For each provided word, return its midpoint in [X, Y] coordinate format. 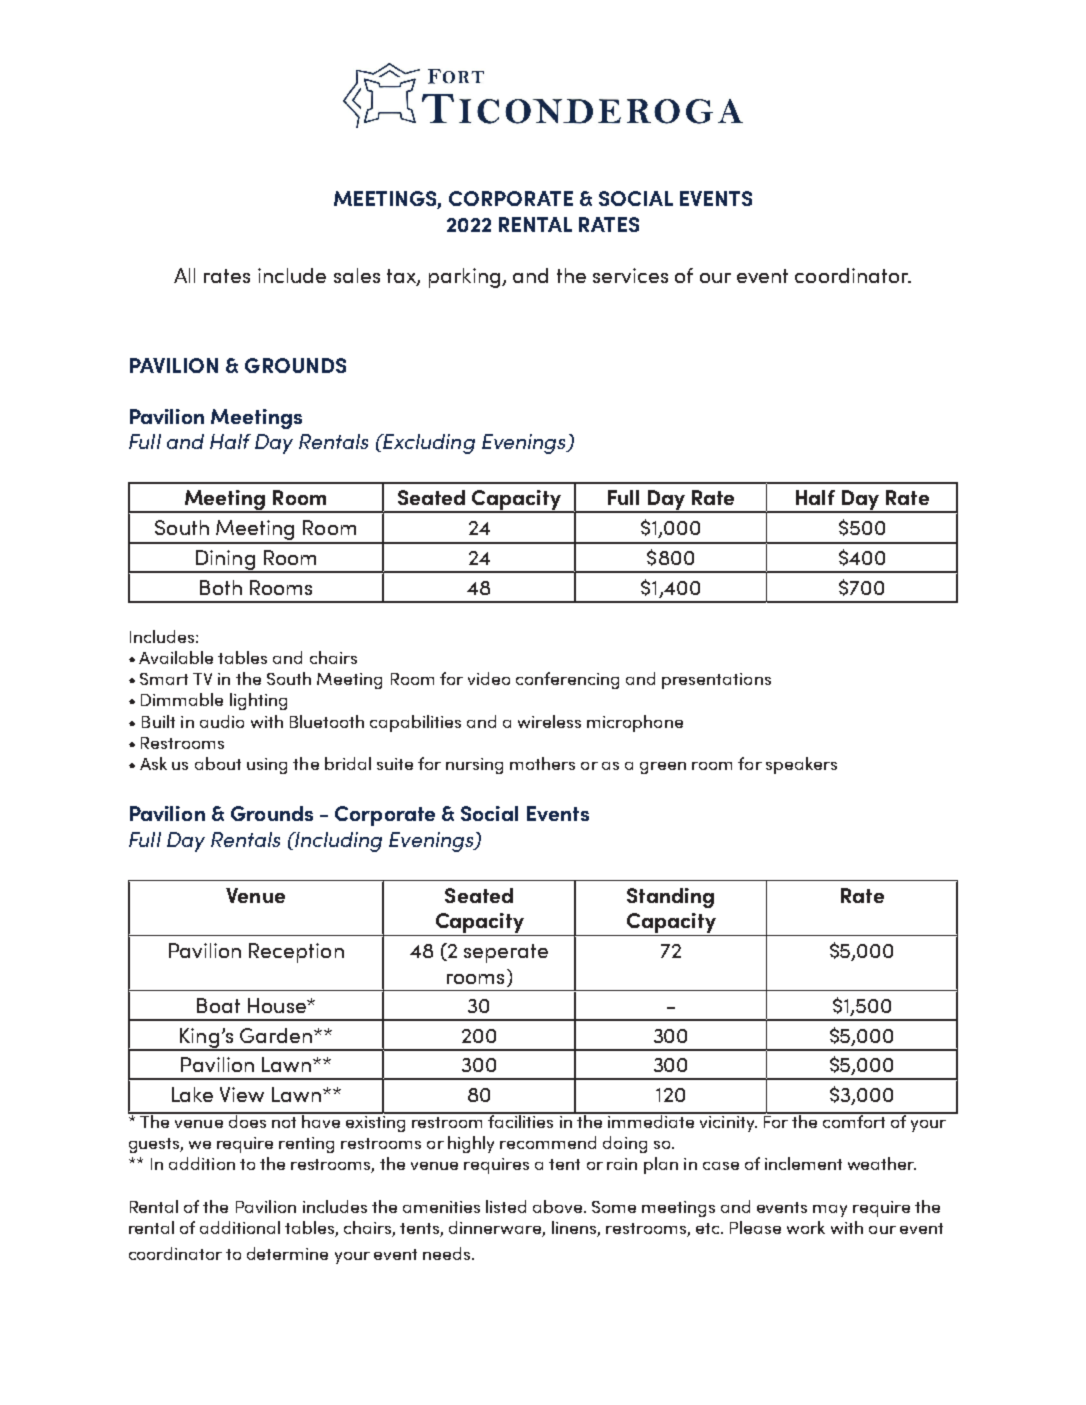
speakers [801, 765]
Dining [225, 561]
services [630, 275]
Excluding [428, 444]
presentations [716, 681]
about [218, 763]
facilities [521, 1120]
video [489, 678]
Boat [218, 1005]
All [184, 275]
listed [506, 1206]
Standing [670, 898]
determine [287, 1253]
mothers [542, 763]
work [806, 1227]
